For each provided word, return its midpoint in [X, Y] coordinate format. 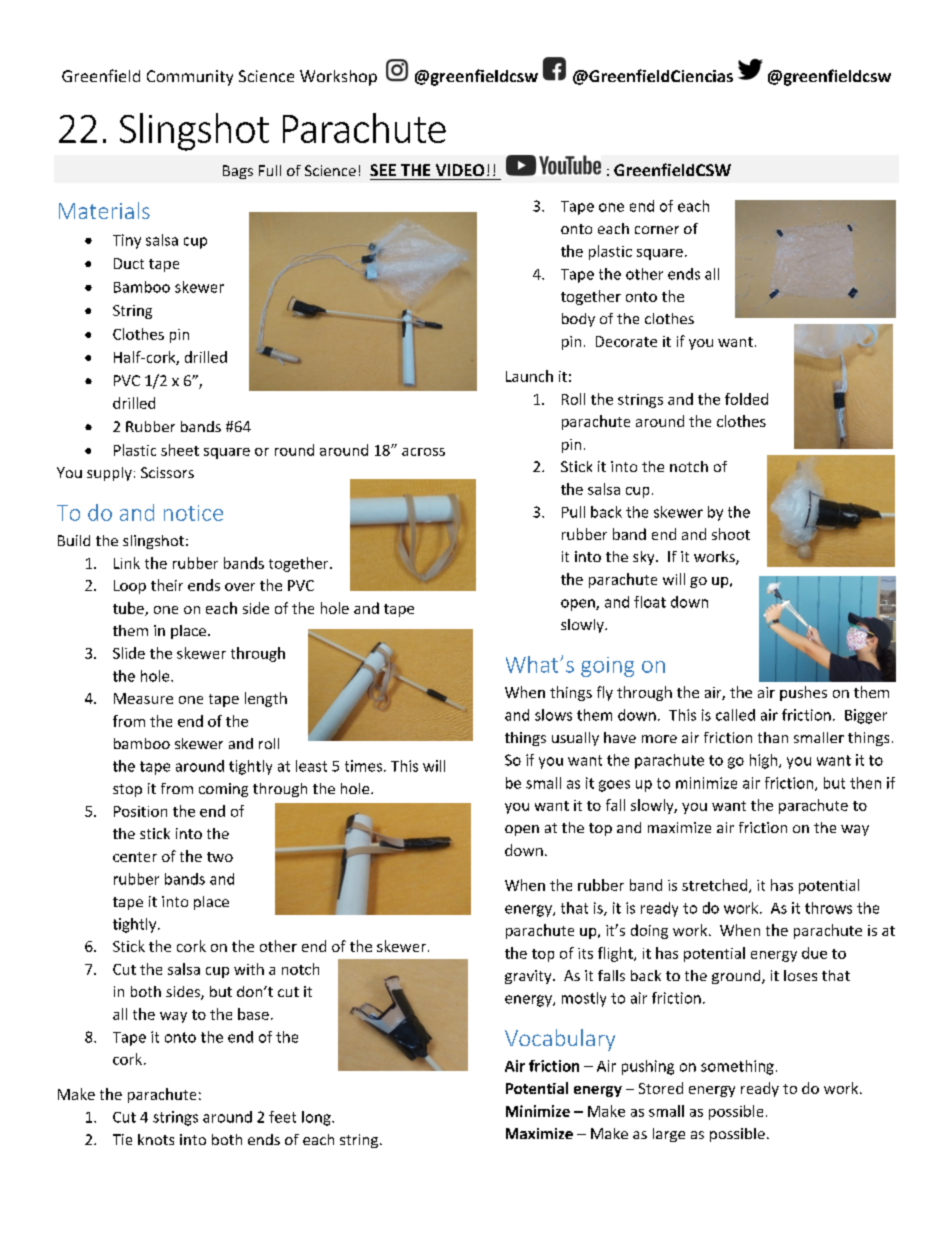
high [763, 761]
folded [746, 399]
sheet [180, 450]
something [737, 1067]
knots [156, 1139]
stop [127, 790]
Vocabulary [560, 1040]
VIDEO [460, 170]
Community [190, 78]
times [363, 766]
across [423, 452]
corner [657, 230]
